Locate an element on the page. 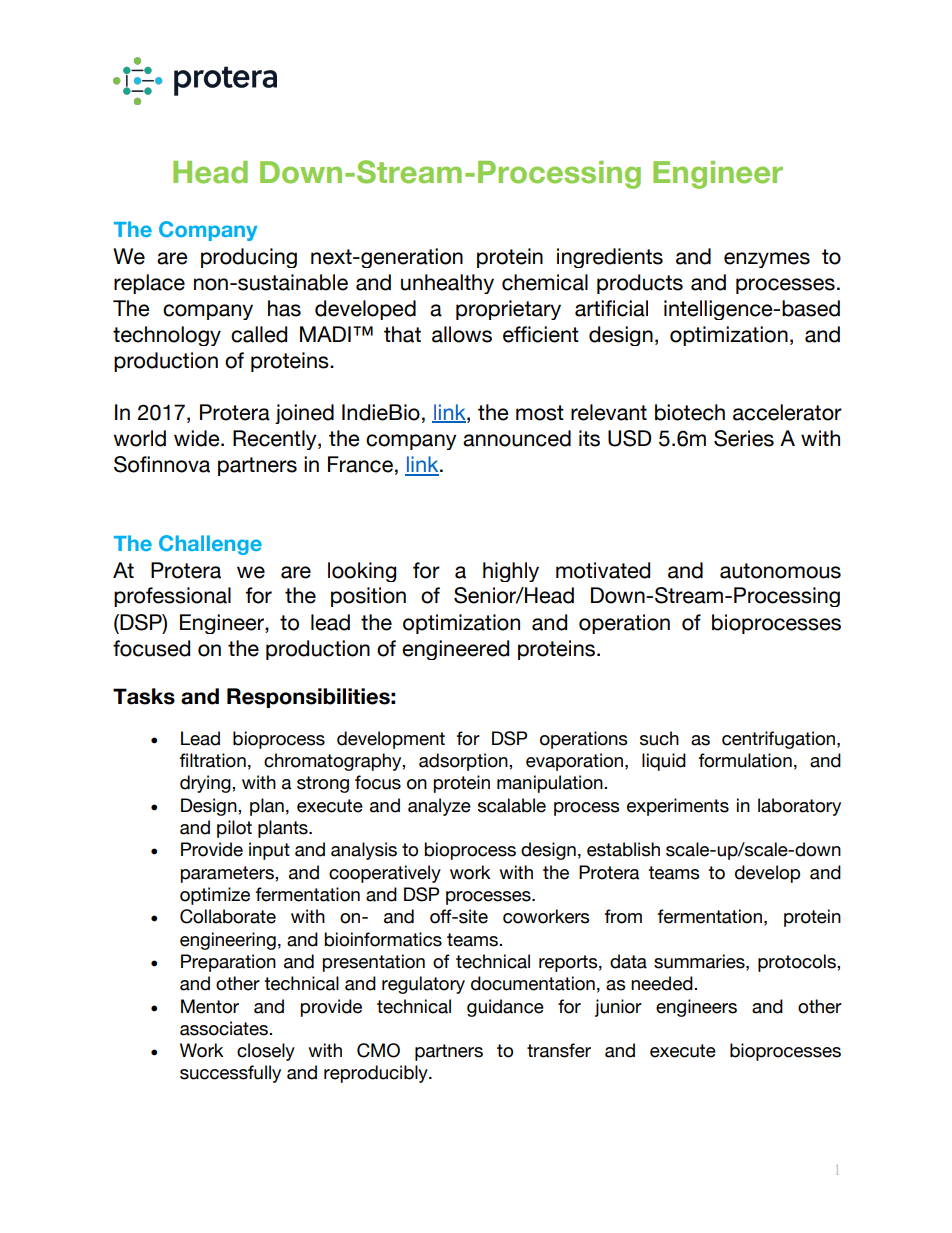 This image has height=1233, width=952. position is located at coordinates (368, 597).
